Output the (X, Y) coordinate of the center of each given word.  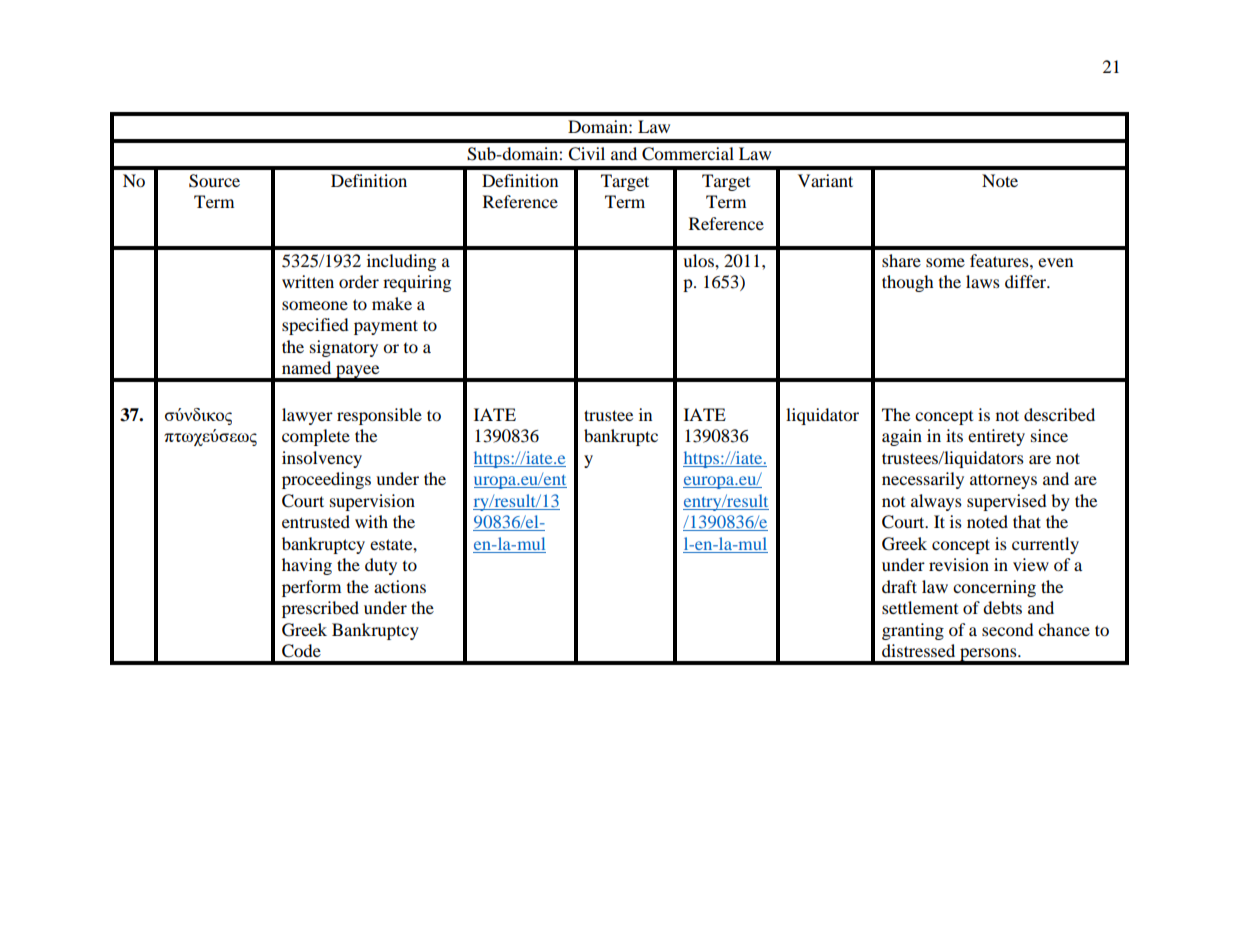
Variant (825, 180)
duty (381, 566)
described (1059, 414)
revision (959, 564)
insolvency (322, 459)
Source (214, 181)
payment (386, 327)
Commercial (688, 154)
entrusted (316, 521)
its (954, 435)
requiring (417, 283)
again (902, 437)
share (901, 260)
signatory (344, 348)
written (308, 281)
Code (301, 651)
